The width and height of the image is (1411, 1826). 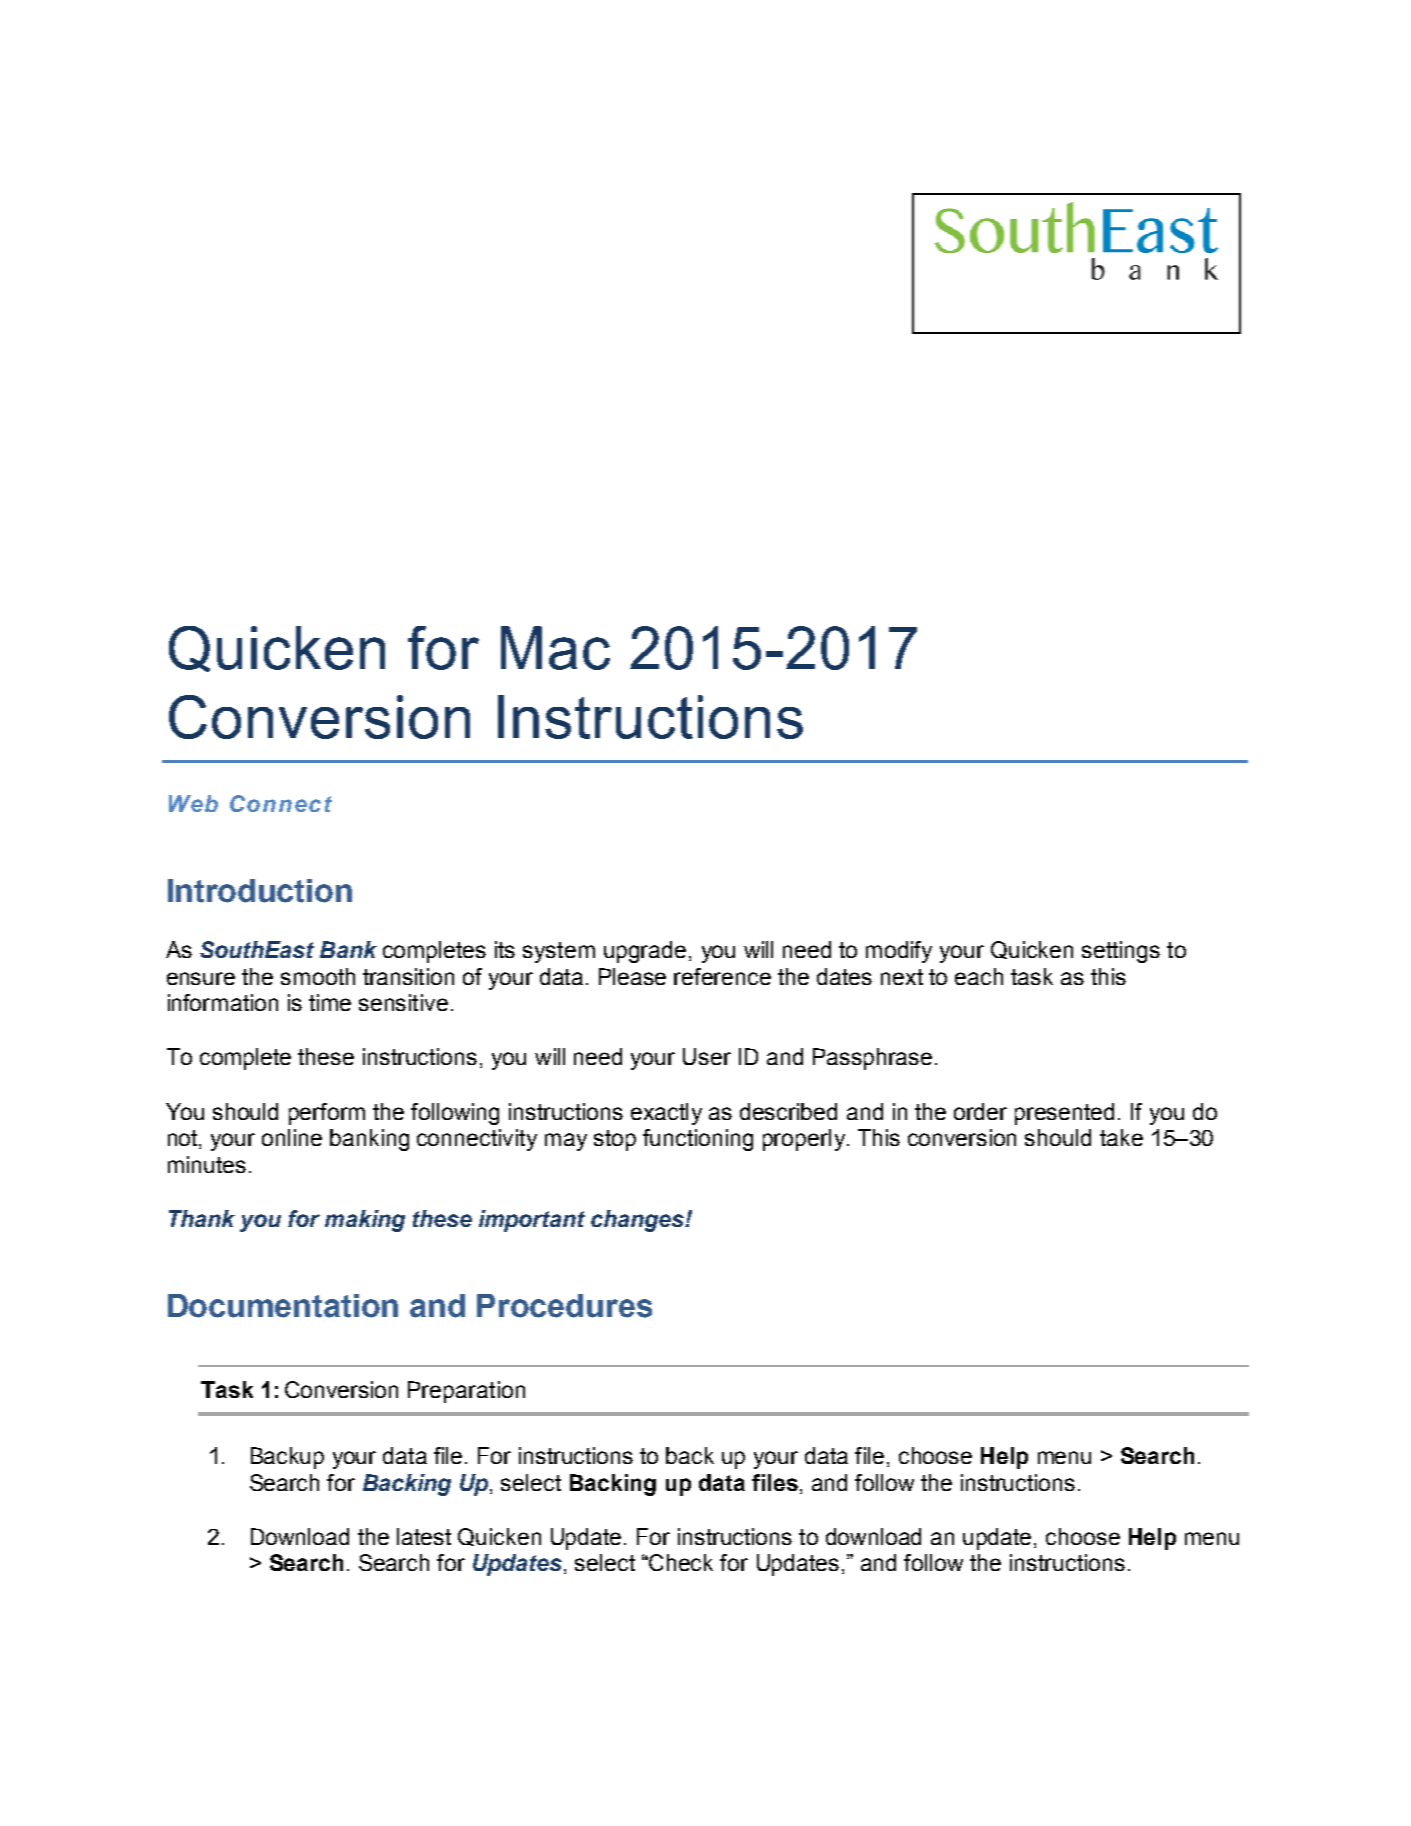 I want to click on perform, so click(x=327, y=1114).
